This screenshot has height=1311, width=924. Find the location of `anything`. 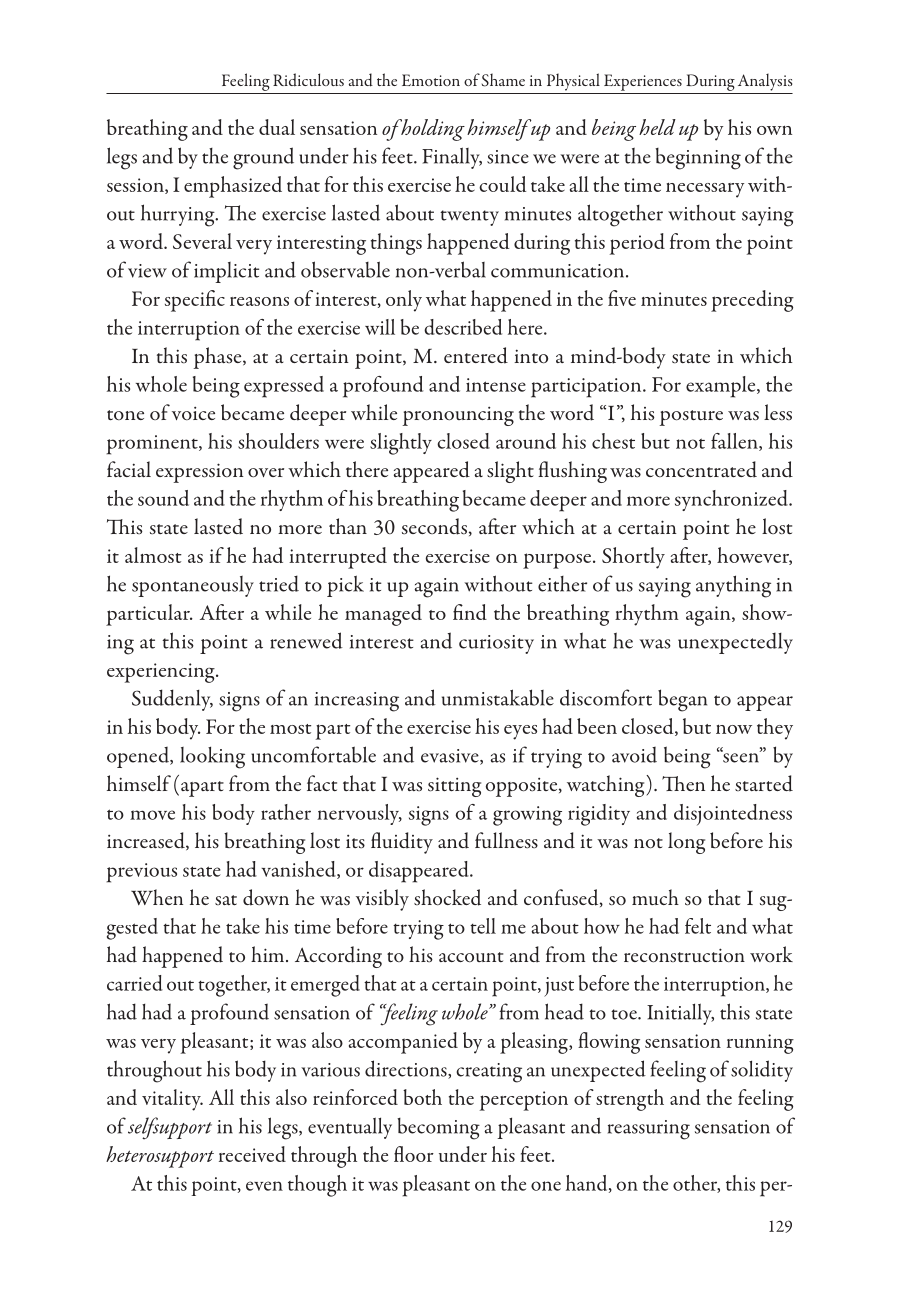

anything is located at coordinates (733, 586).
